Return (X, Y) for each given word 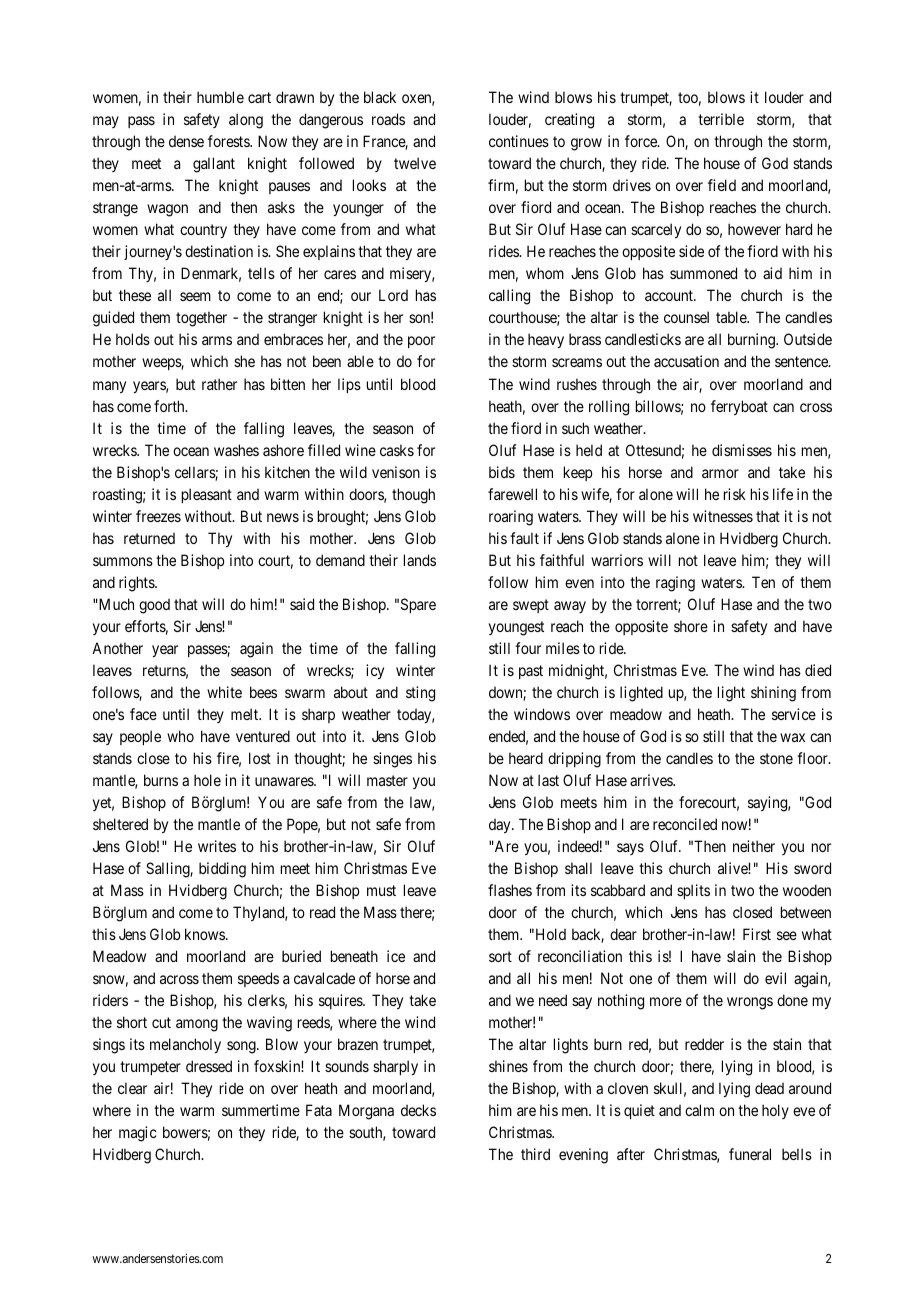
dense (186, 141)
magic (138, 1134)
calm (699, 1110)
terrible (721, 119)
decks (418, 1110)
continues (519, 141)
